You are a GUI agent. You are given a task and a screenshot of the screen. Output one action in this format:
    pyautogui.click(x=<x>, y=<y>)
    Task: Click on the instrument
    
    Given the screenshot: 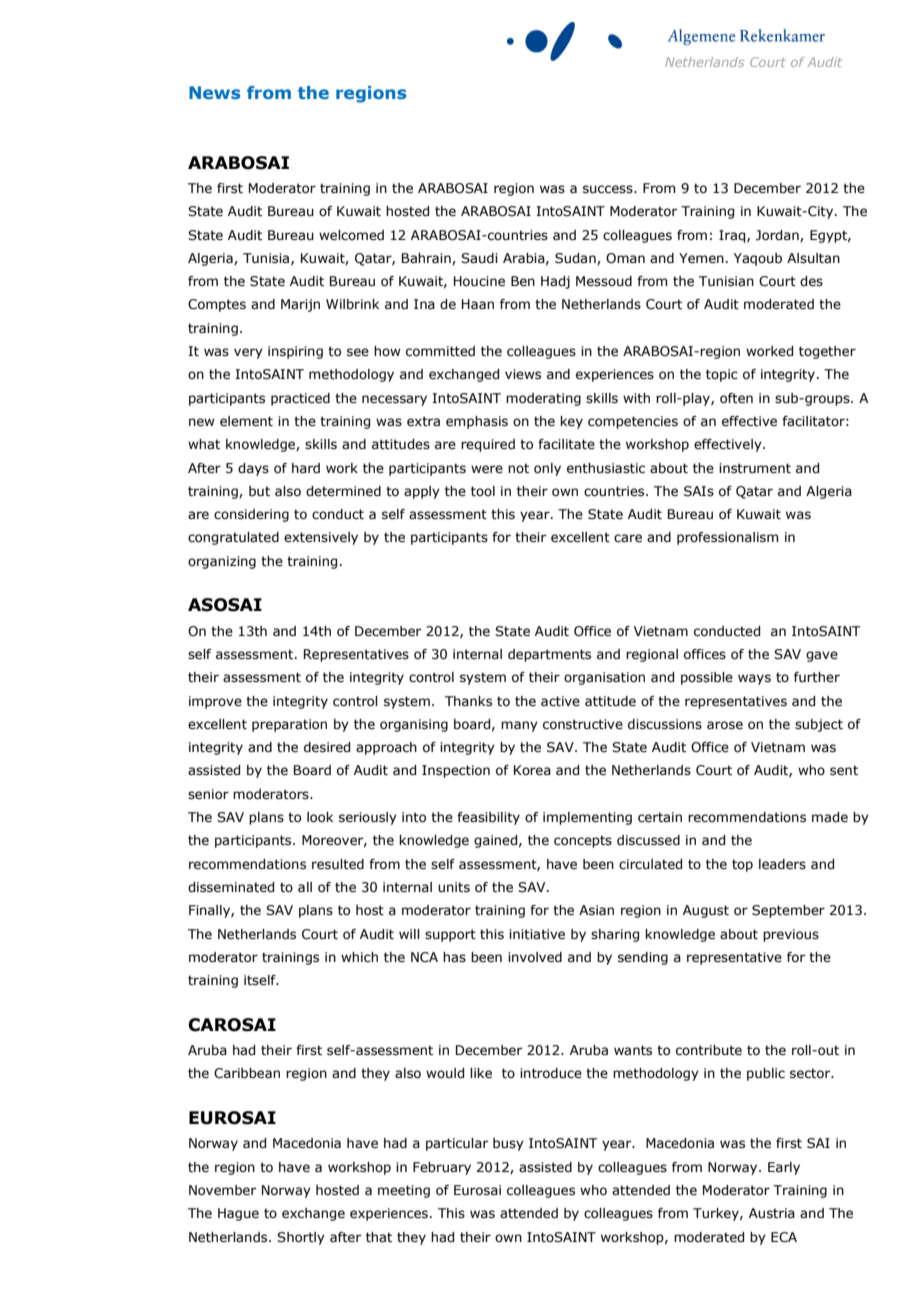 What is the action you would take?
    pyautogui.click(x=755, y=468)
